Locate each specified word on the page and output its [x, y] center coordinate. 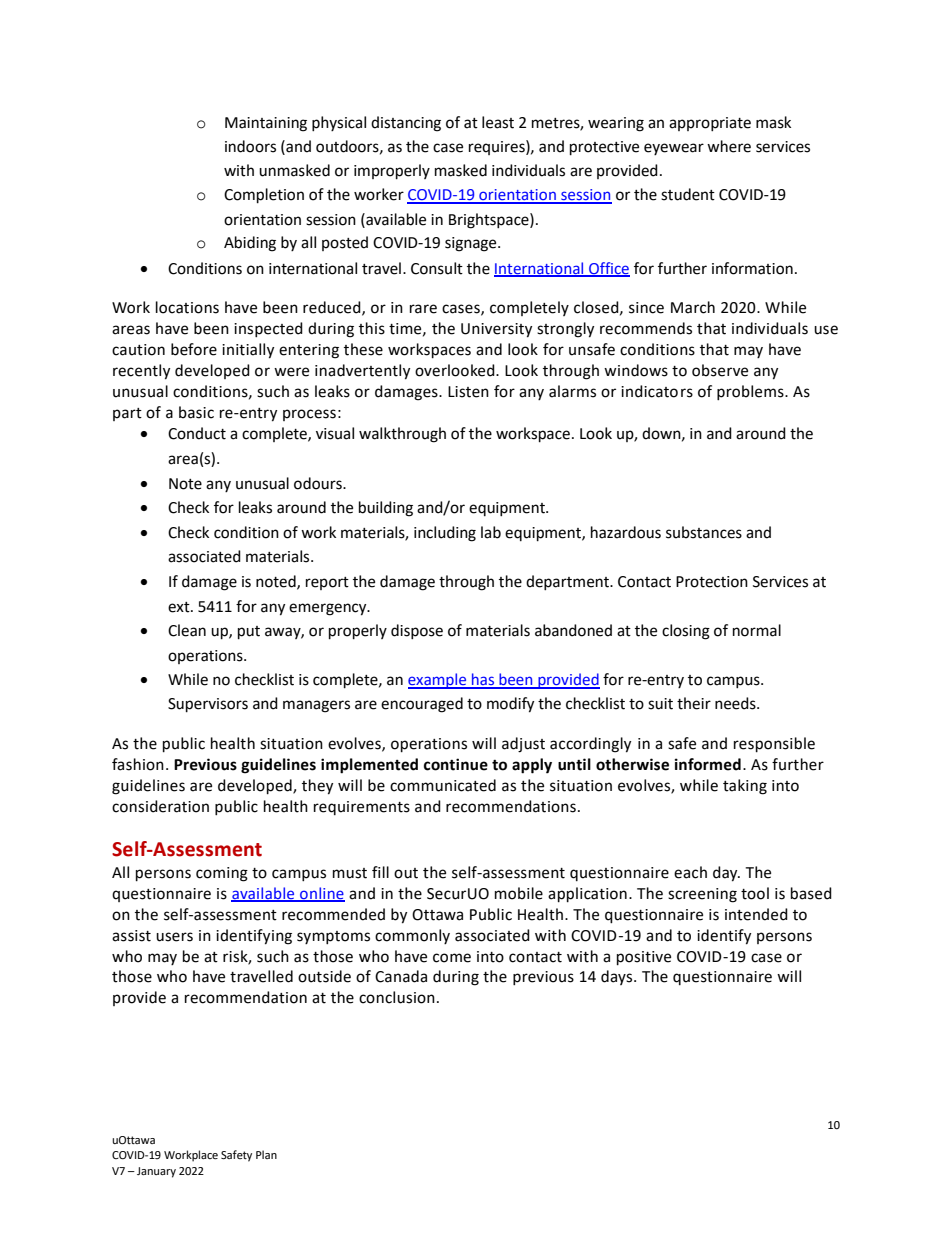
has [483, 680]
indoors [250, 146]
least [498, 122]
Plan [266, 1154]
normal [757, 630]
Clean [187, 630]
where [729, 146]
